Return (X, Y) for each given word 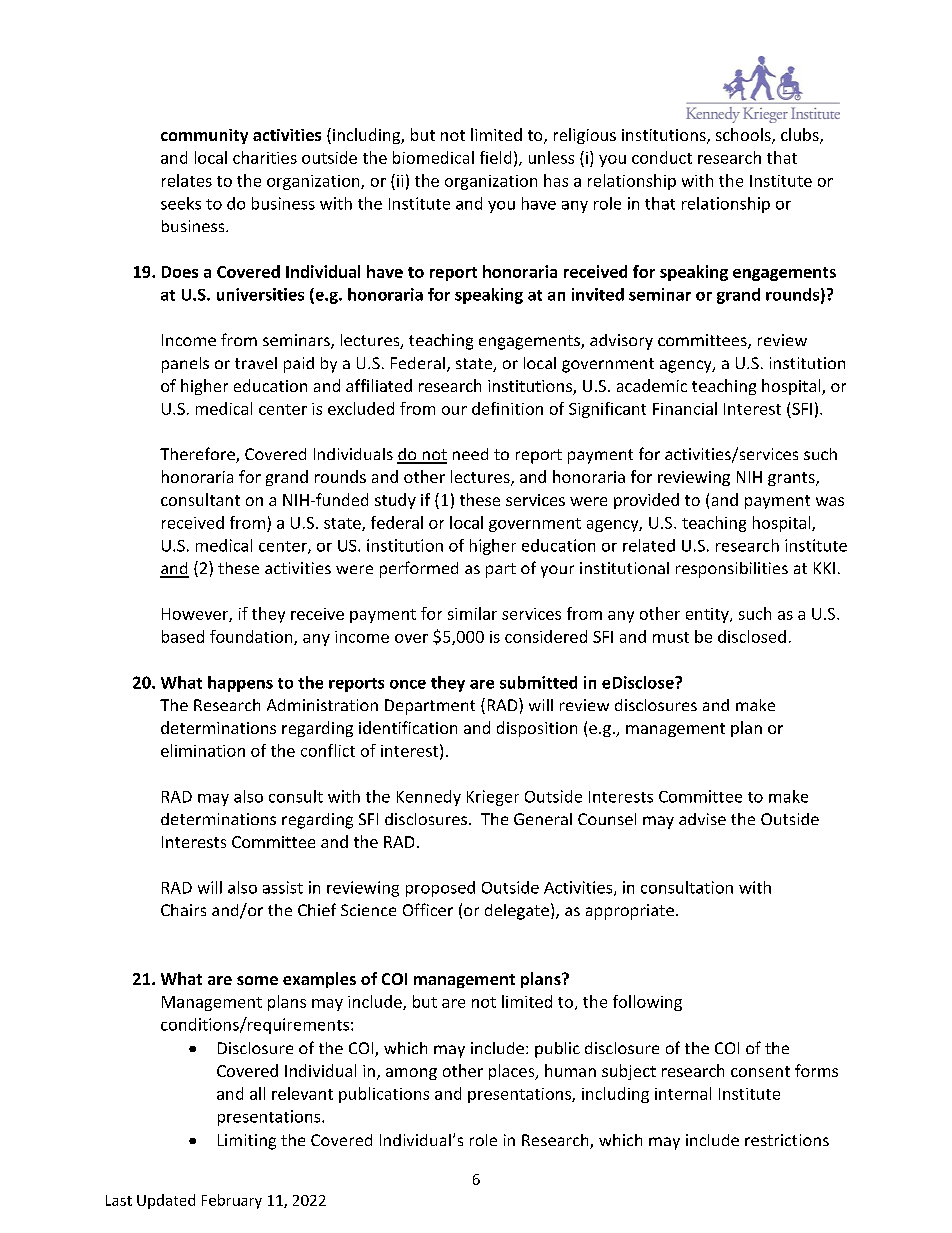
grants (792, 479)
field (495, 157)
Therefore (198, 455)
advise (702, 819)
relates (187, 180)
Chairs (183, 910)
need (470, 454)
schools (744, 136)
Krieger (493, 798)
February (232, 1201)
